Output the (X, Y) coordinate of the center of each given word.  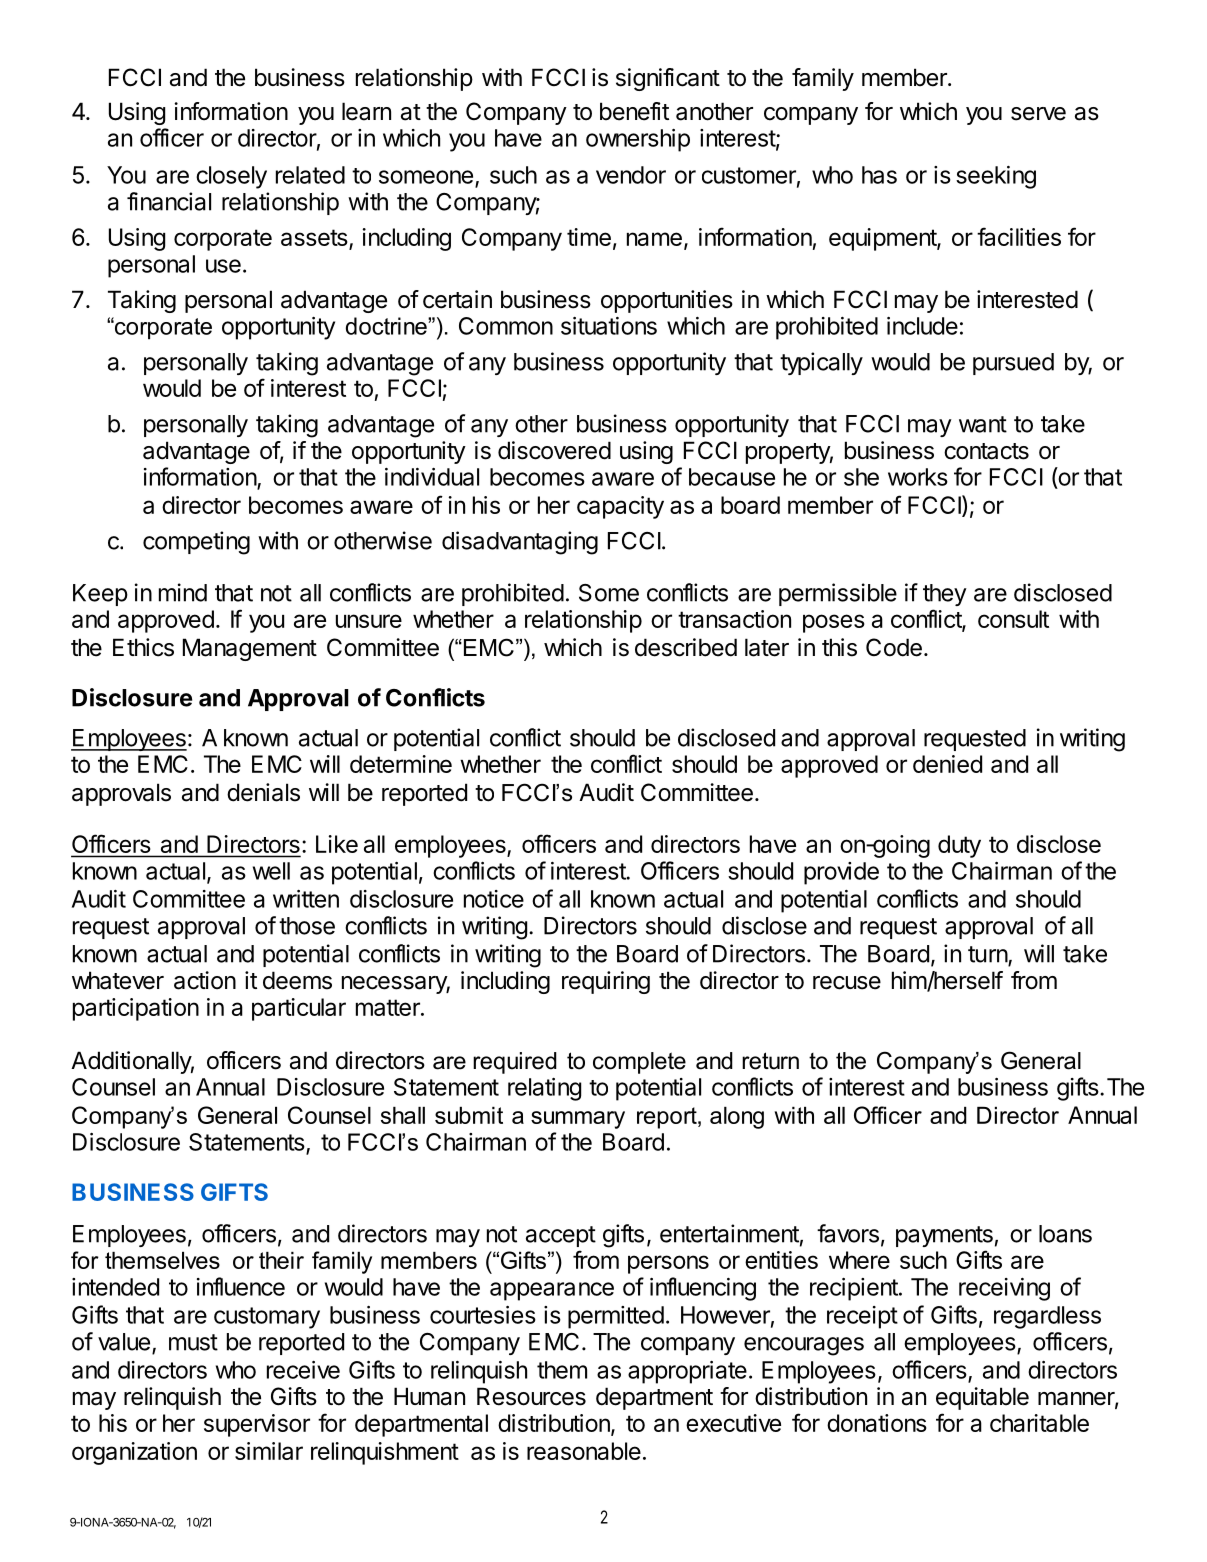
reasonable (584, 1451)
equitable (982, 1398)
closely (231, 177)
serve (1038, 114)
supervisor (257, 1425)
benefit (634, 111)
